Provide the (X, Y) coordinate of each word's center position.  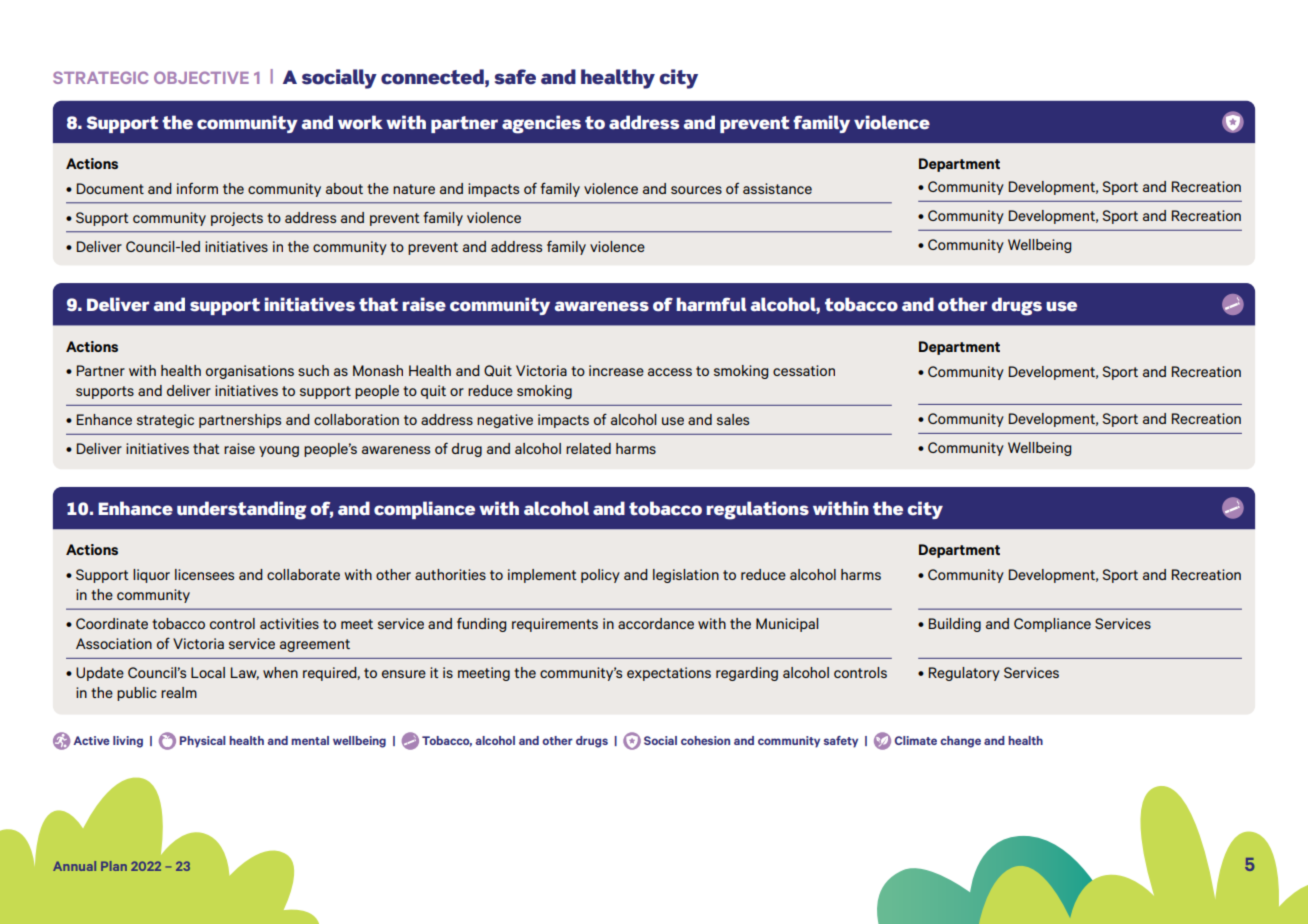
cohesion (705, 740)
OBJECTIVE (201, 77)
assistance (777, 188)
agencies (541, 124)
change (960, 742)
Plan (114, 866)
